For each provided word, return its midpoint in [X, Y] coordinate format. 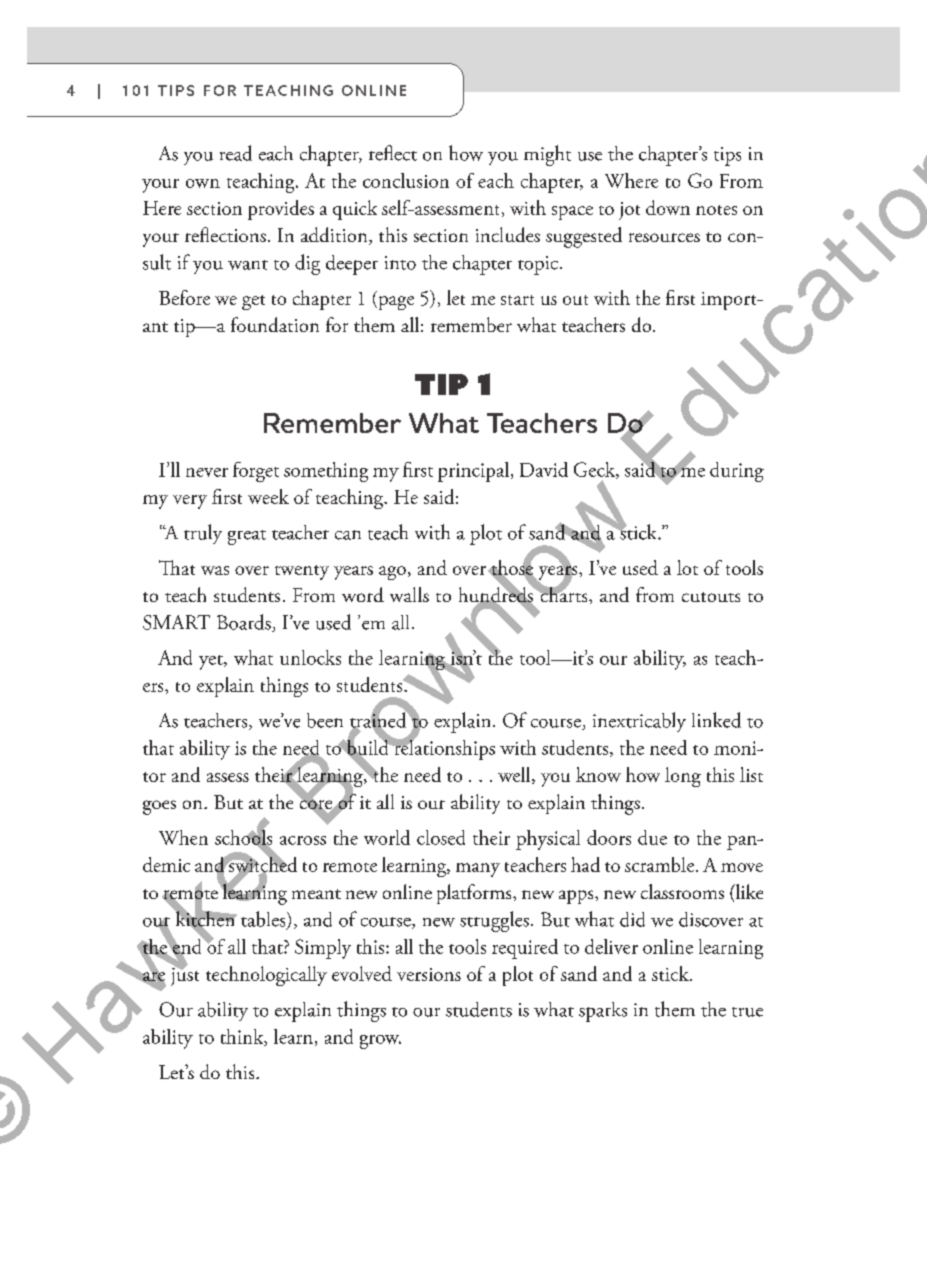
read [236, 153]
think [243, 1037]
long [683, 777]
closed [441, 837]
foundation [275, 324]
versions [429, 974]
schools [243, 837]
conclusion [406, 180]
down [668, 207]
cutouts [711, 597]
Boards [245, 623]
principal [473, 472]
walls [409, 594]
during [737, 472]
